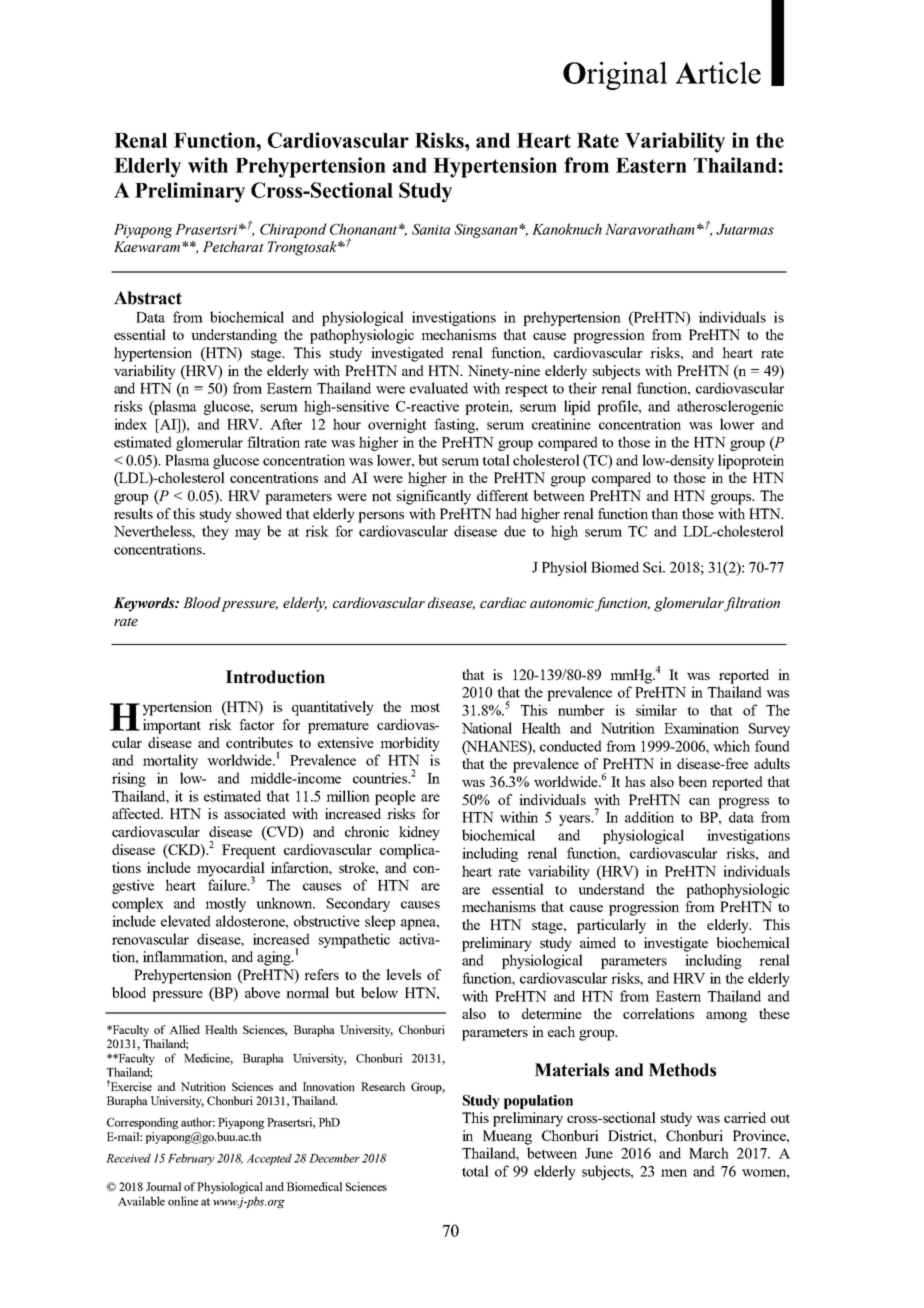 The width and height of the image is (924, 1308). What do you see at coordinates (259, 513) in the image?
I see `showed` at bounding box center [259, 513].
